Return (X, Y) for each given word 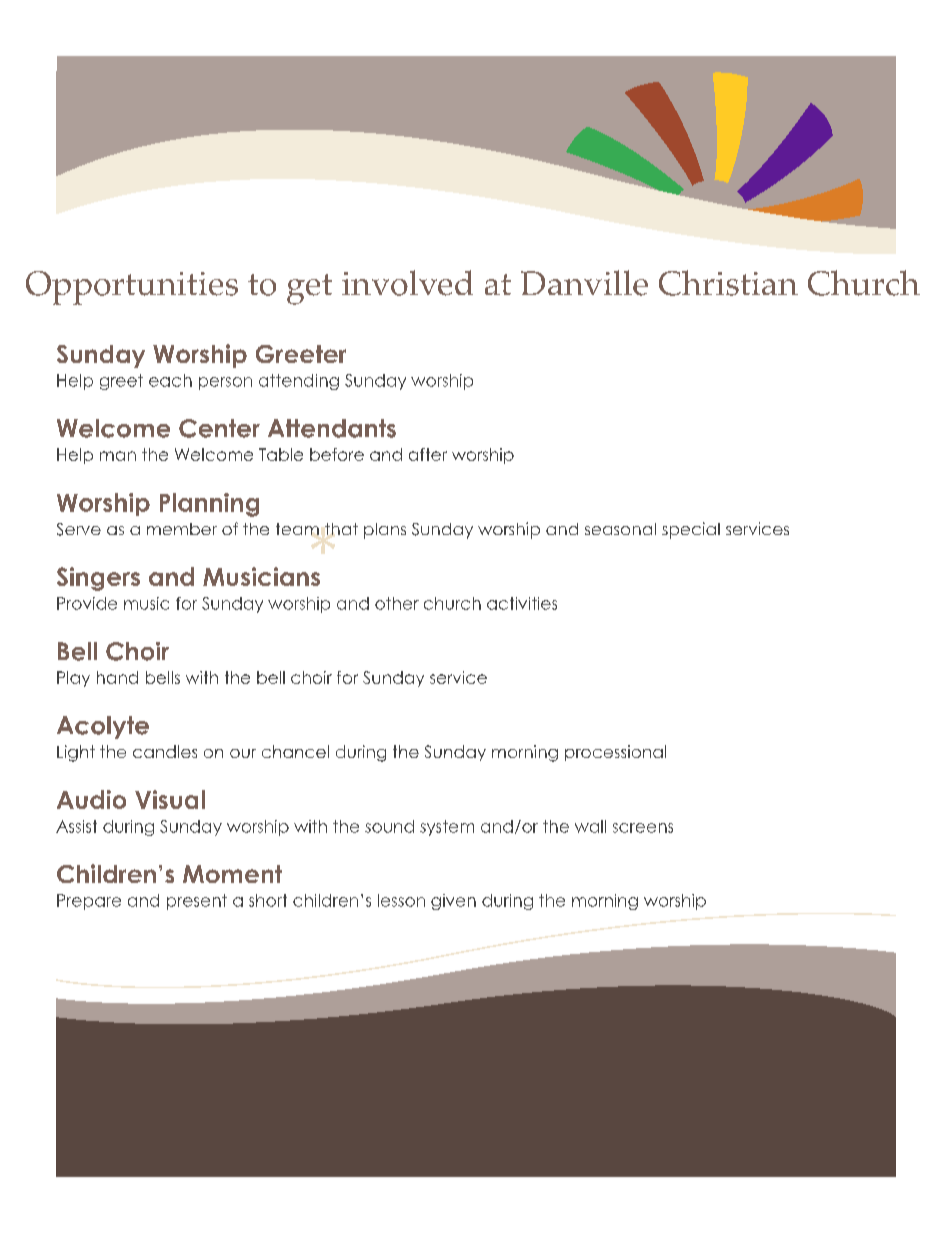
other (397, 603)
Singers (98, 579)
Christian (728, 283)
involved (407, 283)
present (197, 902)
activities (522, 603)
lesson (401, 900)
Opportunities (132, 288)
